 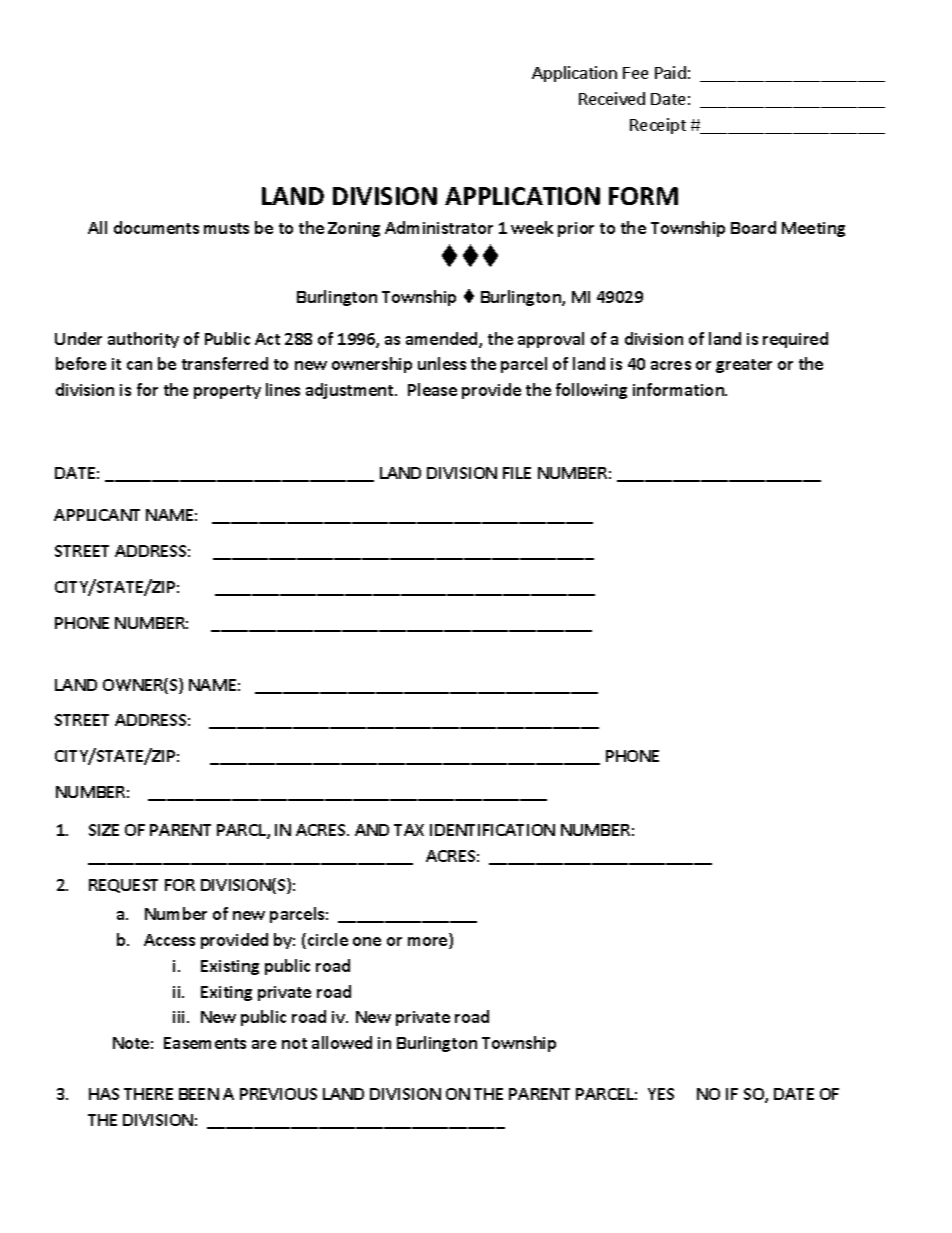 I want to click on THERE, so click(x=148, y=1094).
